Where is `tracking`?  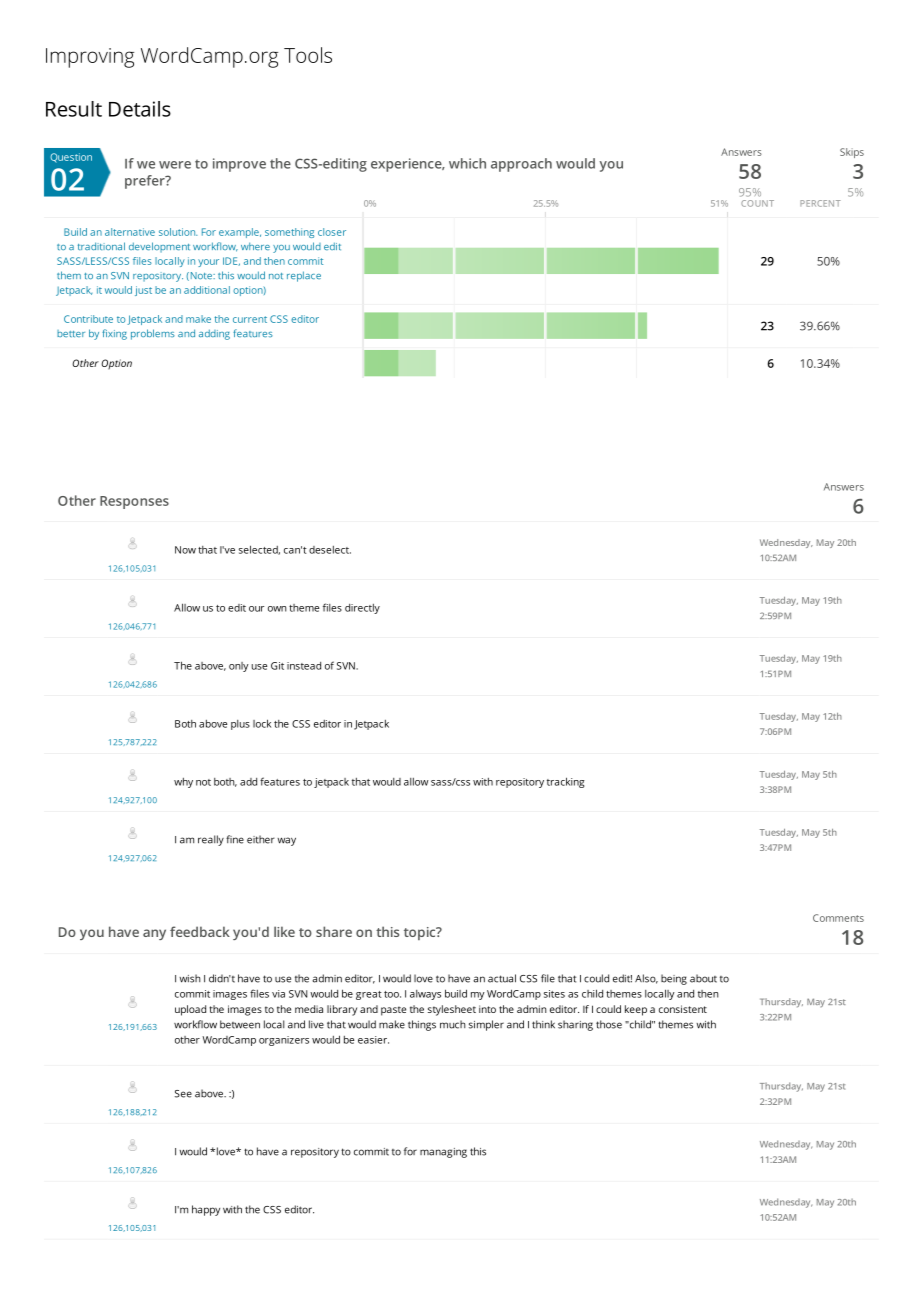 tracking is located at coordinates (566, 782).
